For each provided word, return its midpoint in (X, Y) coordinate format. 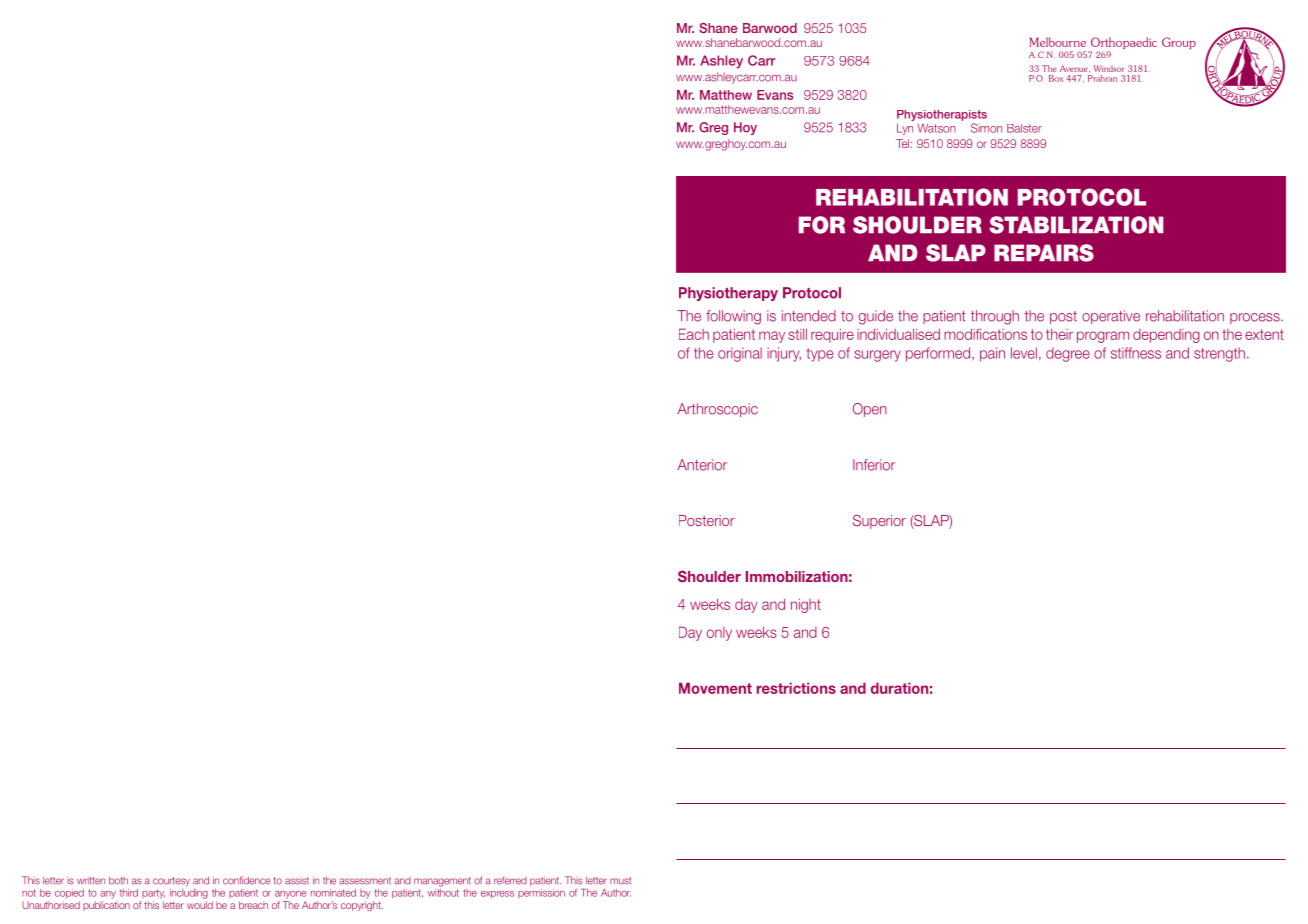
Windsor (1109, 68)
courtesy (171, 881)
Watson (937, 128)
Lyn (905, 129)
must (620, 881)
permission (541, 893)
